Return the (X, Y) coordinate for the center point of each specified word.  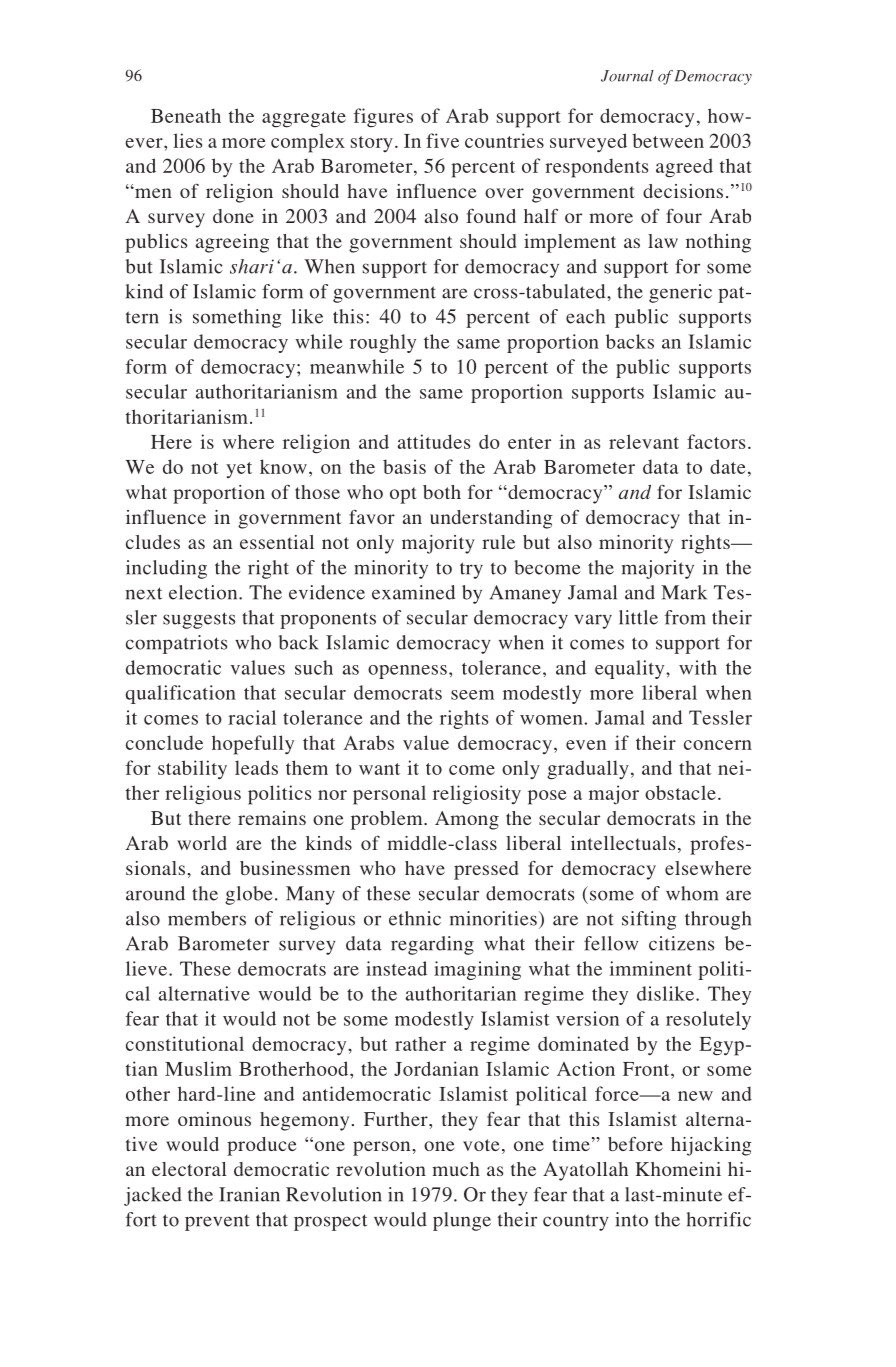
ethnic (415, 918)
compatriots (176, 644)
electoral (189, 1169)
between (668, 140)
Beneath (186, 115)
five (442, 140)
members (207, 918)
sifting (649, 920)
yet (239, 470)
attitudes (434, 441)
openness (407, 672)
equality (631, 669)
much (456, 1169)
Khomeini (678, 1169)
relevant (644, 441)
